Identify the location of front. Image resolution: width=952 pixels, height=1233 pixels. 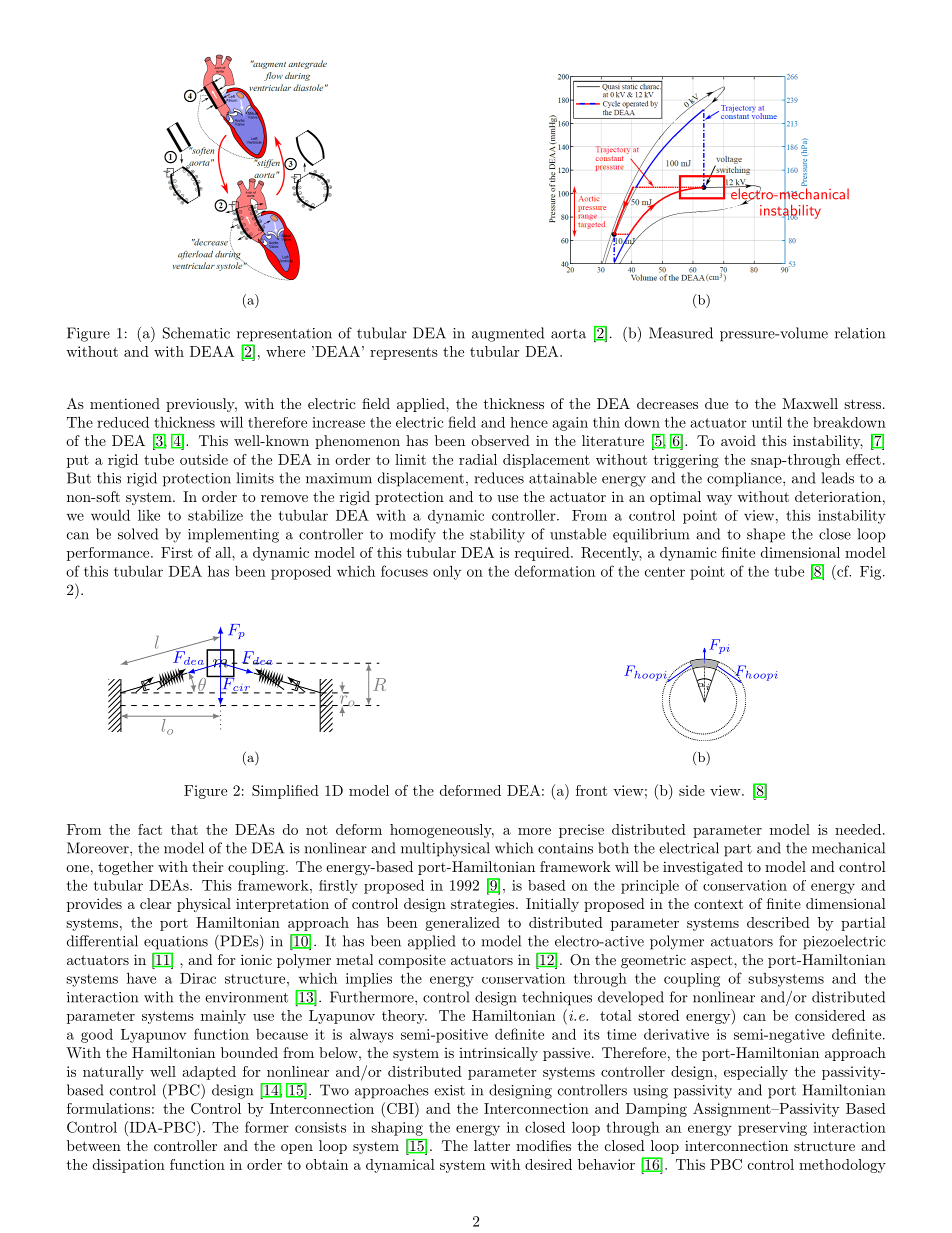
(591, 790).
